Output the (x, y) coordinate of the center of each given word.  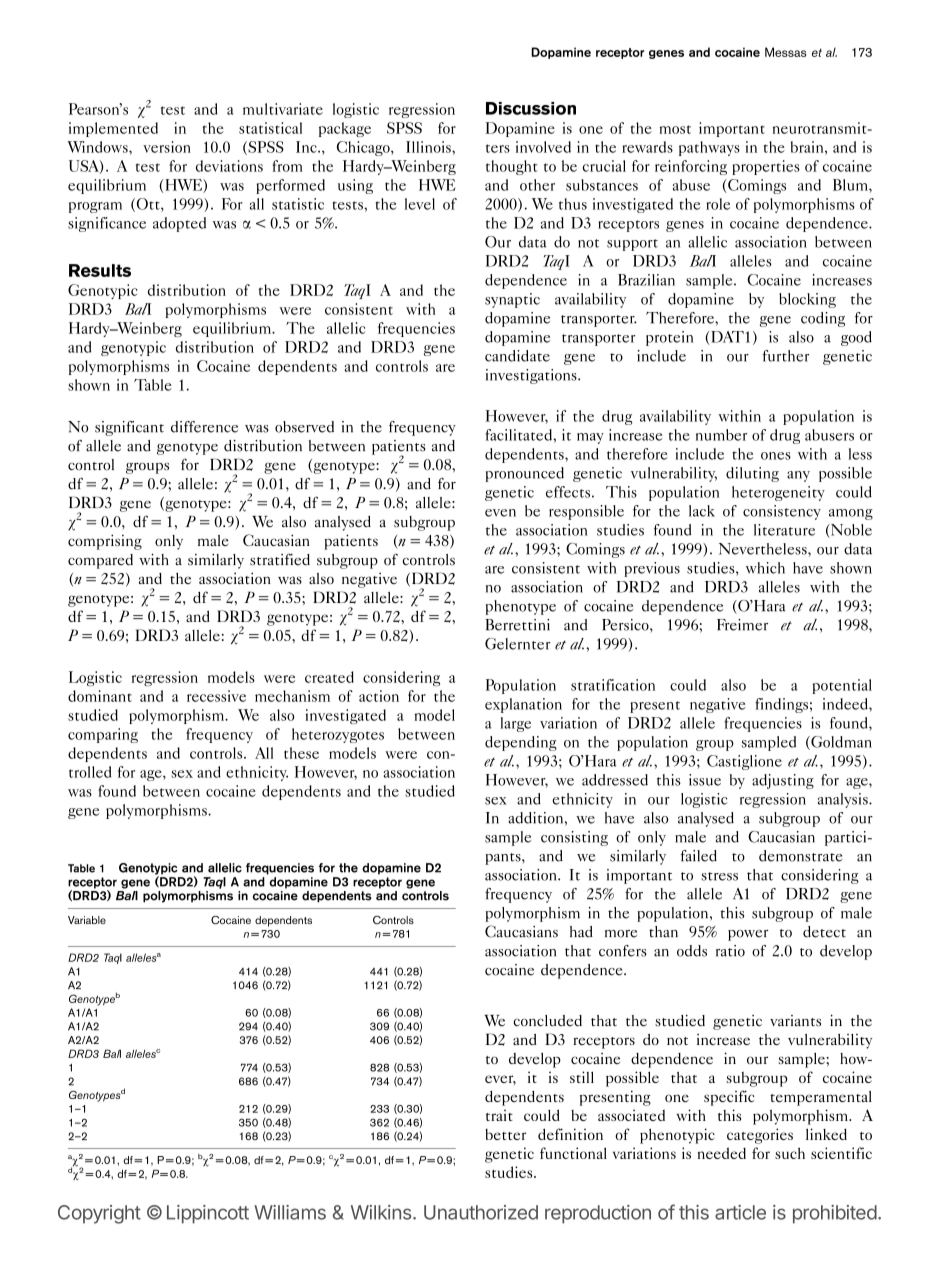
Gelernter (517, 644)
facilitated (519, 435)
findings (781, 705)
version (167, 147)
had (581, 932)
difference (204, 427)
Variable (87, 920)
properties (766, 167)
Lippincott (208, 1214)
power (748, 935)
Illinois (429, 147)
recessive (216, 696)
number (721, 435)
